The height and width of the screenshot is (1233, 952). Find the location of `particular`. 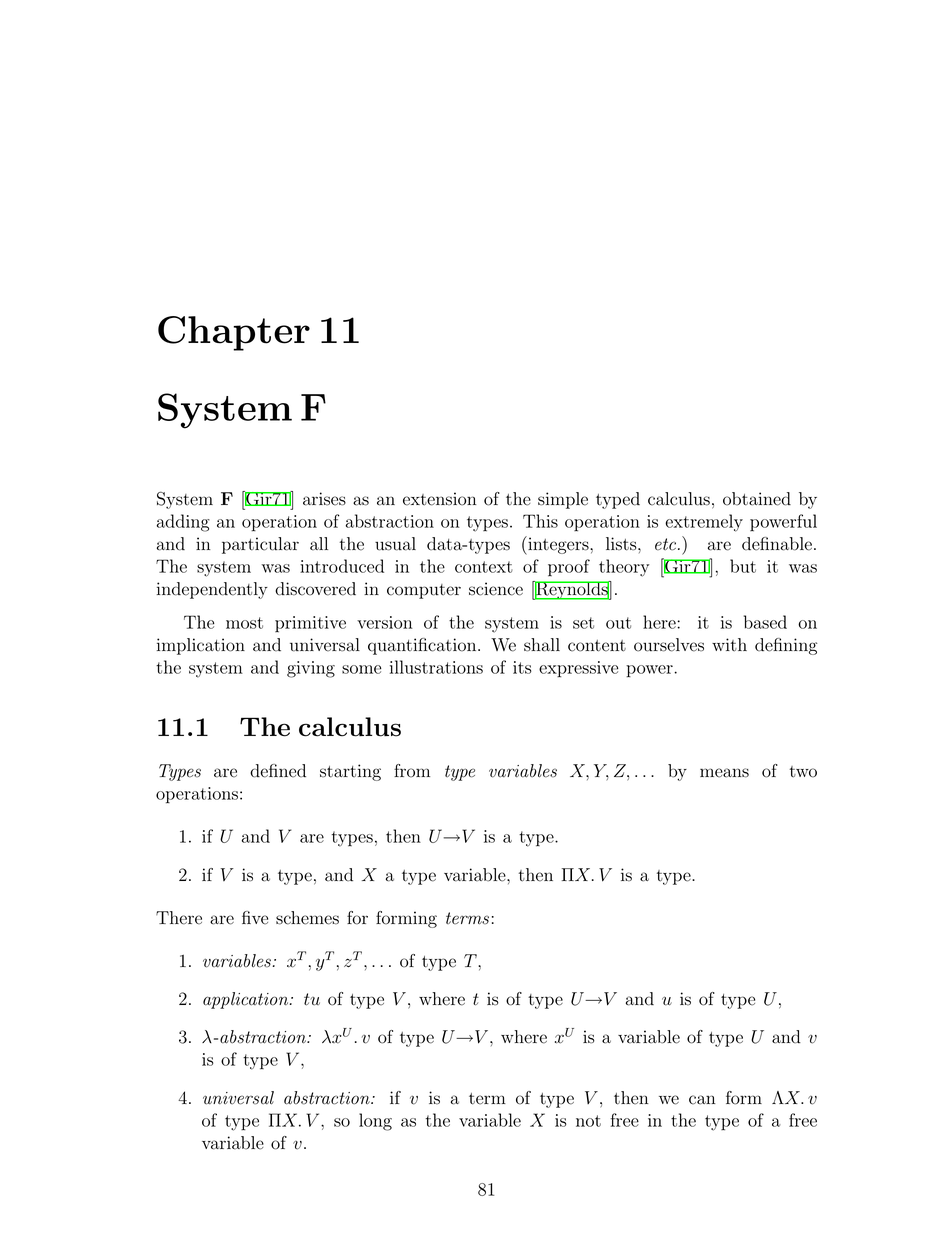

particular is located at coordinates (260, 545).
